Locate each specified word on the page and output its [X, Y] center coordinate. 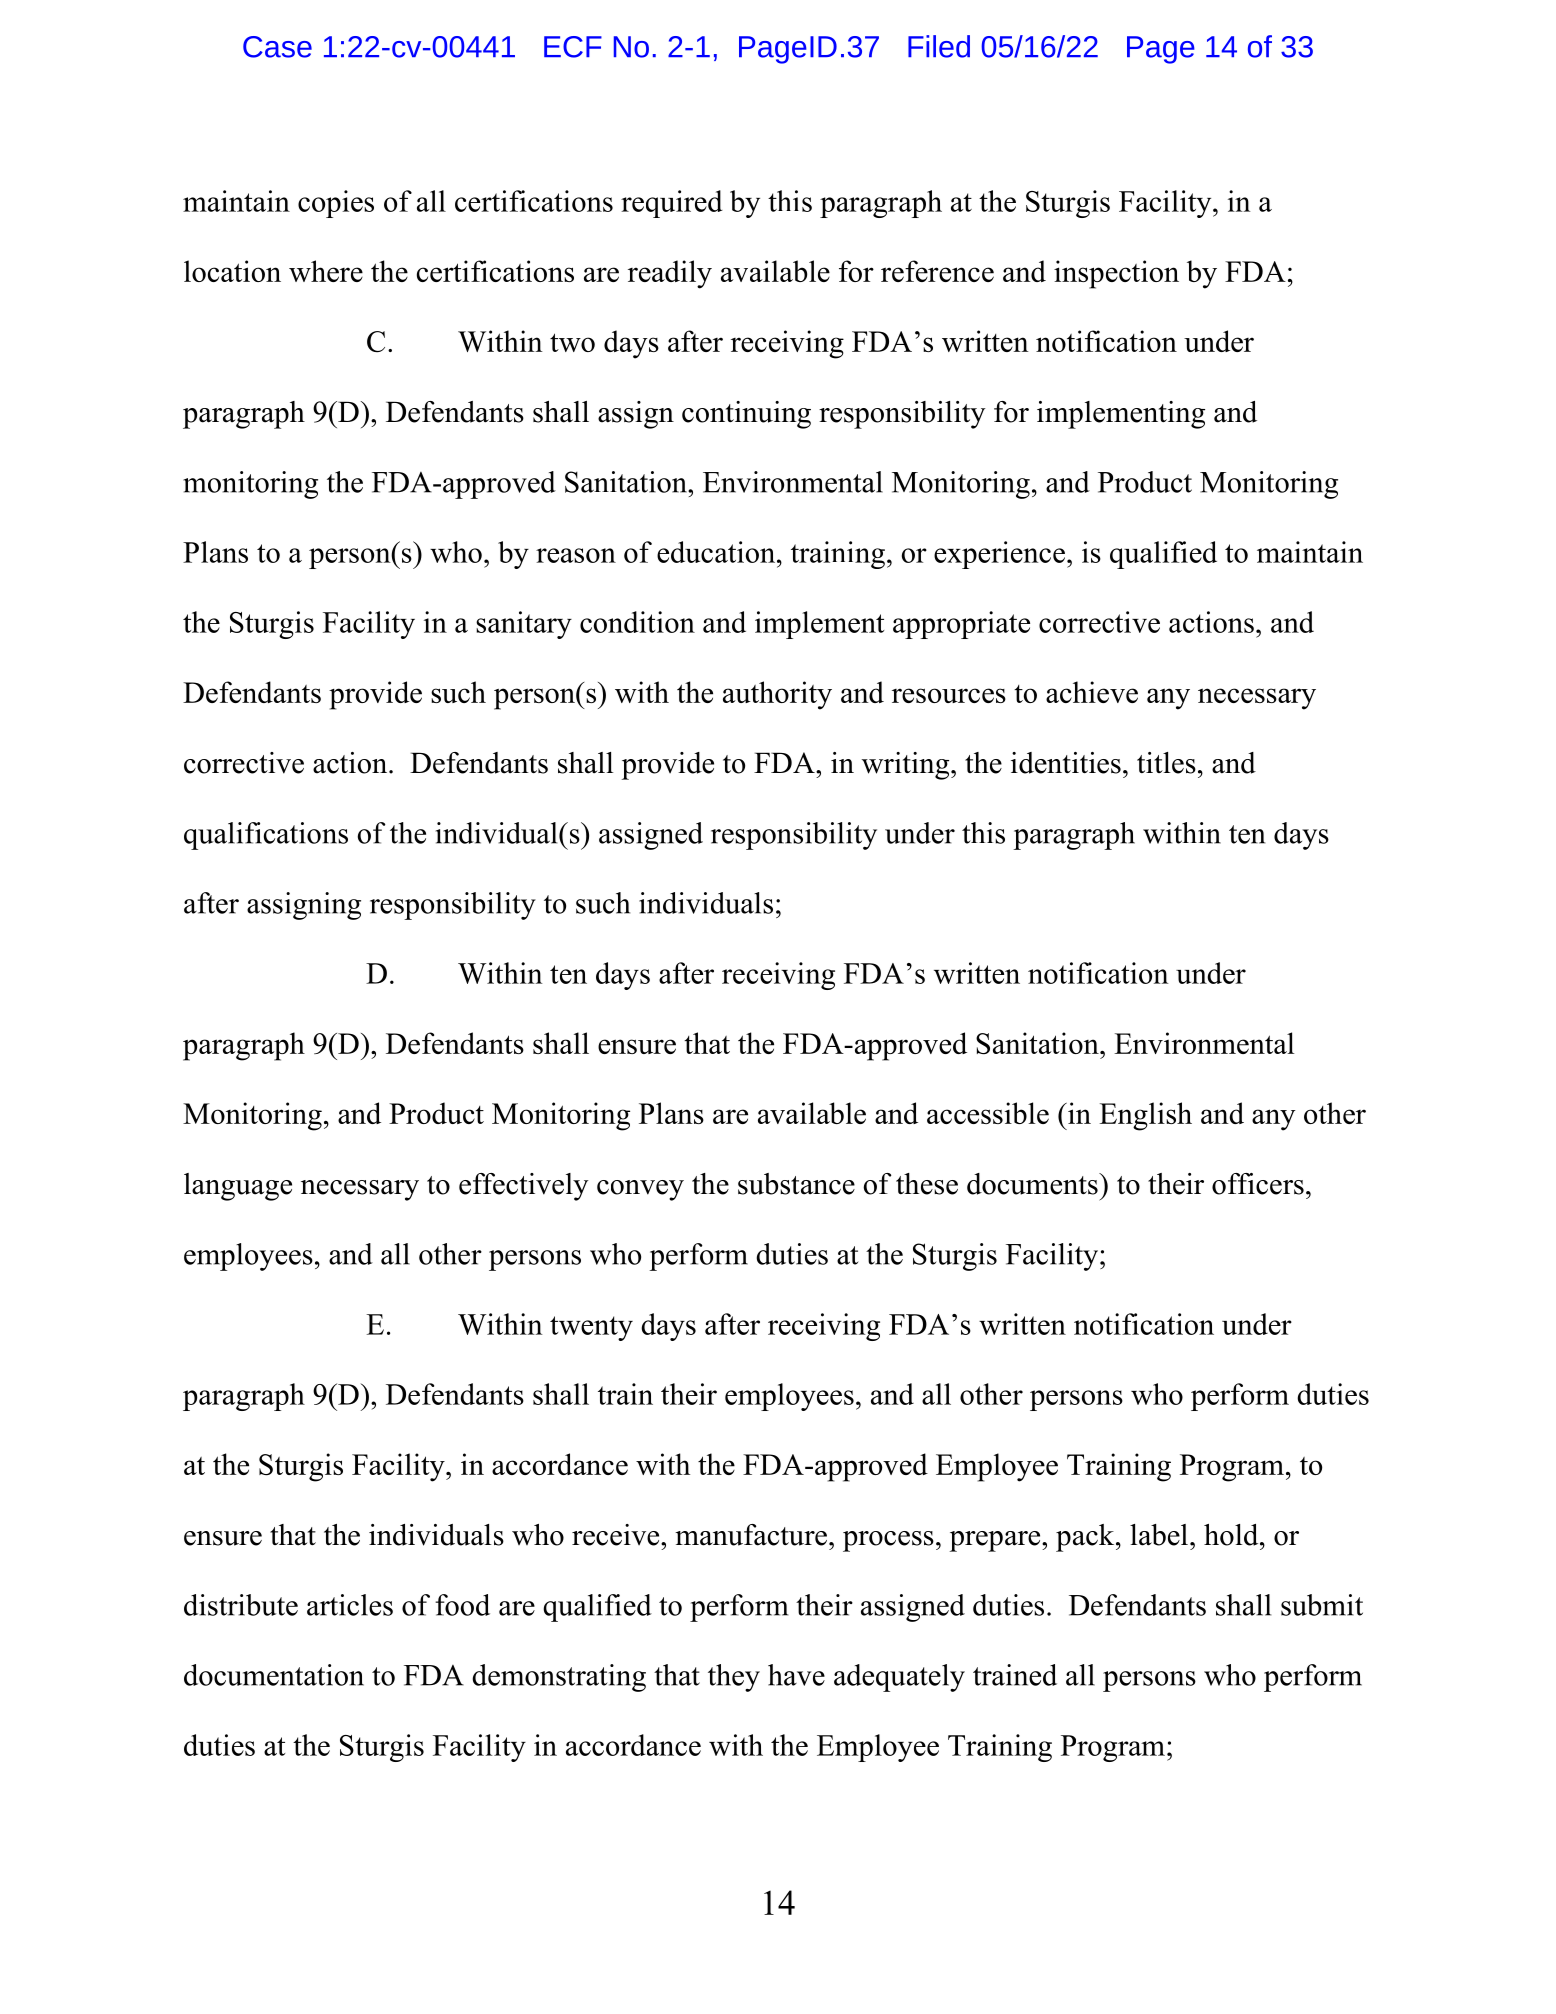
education [717, 552]
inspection [1116, 274]
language [238, 1187]
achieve [1092, 692]
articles [350, 1605]
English [1145, 1116]
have [796, 1675]
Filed [939, 46]
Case [277, 47]
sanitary [524, 625]
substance [796, 1184]
